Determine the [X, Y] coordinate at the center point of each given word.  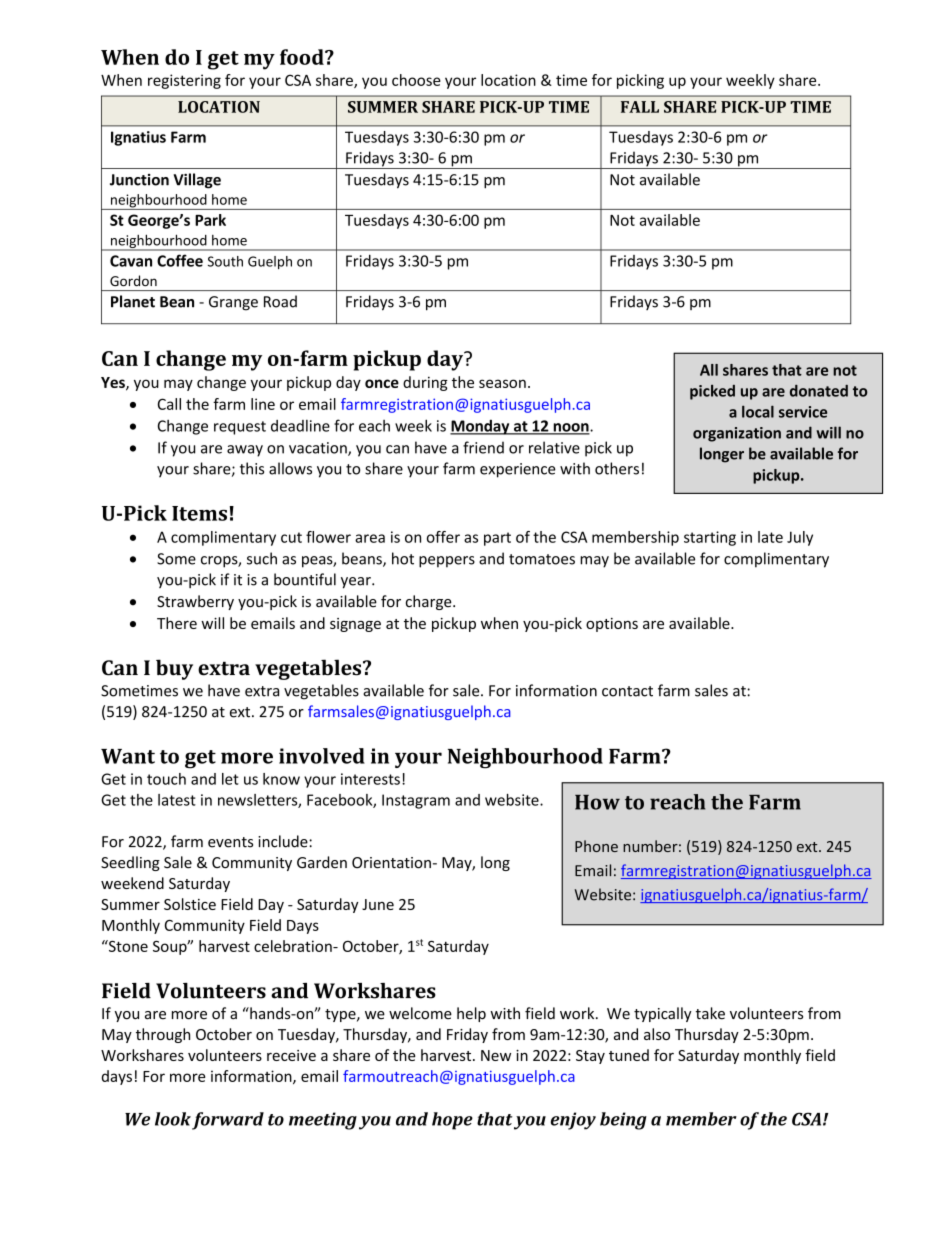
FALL [640, 107]
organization [737, 434]
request [240, 428]
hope [452, 1121]
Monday [481, 427]
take [710, 1013]
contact [627, 691]
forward [228, 1121]
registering [184, 81]
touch [166, 779]
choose [416, 80]
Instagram [416, 801]
